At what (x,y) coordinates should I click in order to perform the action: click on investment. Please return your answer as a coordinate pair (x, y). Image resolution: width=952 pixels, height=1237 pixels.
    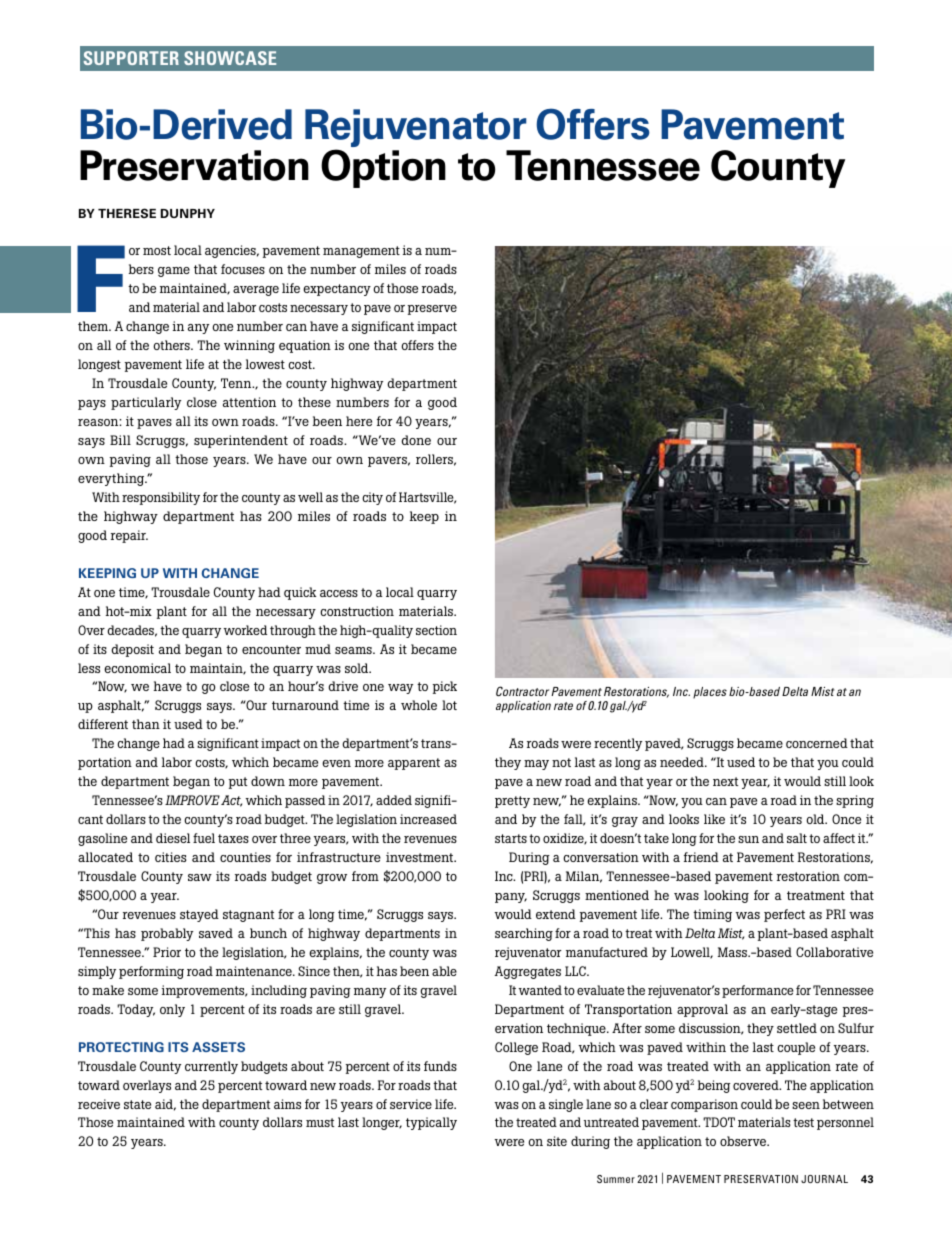
    Looking at the image, I should click on (421, 857).
